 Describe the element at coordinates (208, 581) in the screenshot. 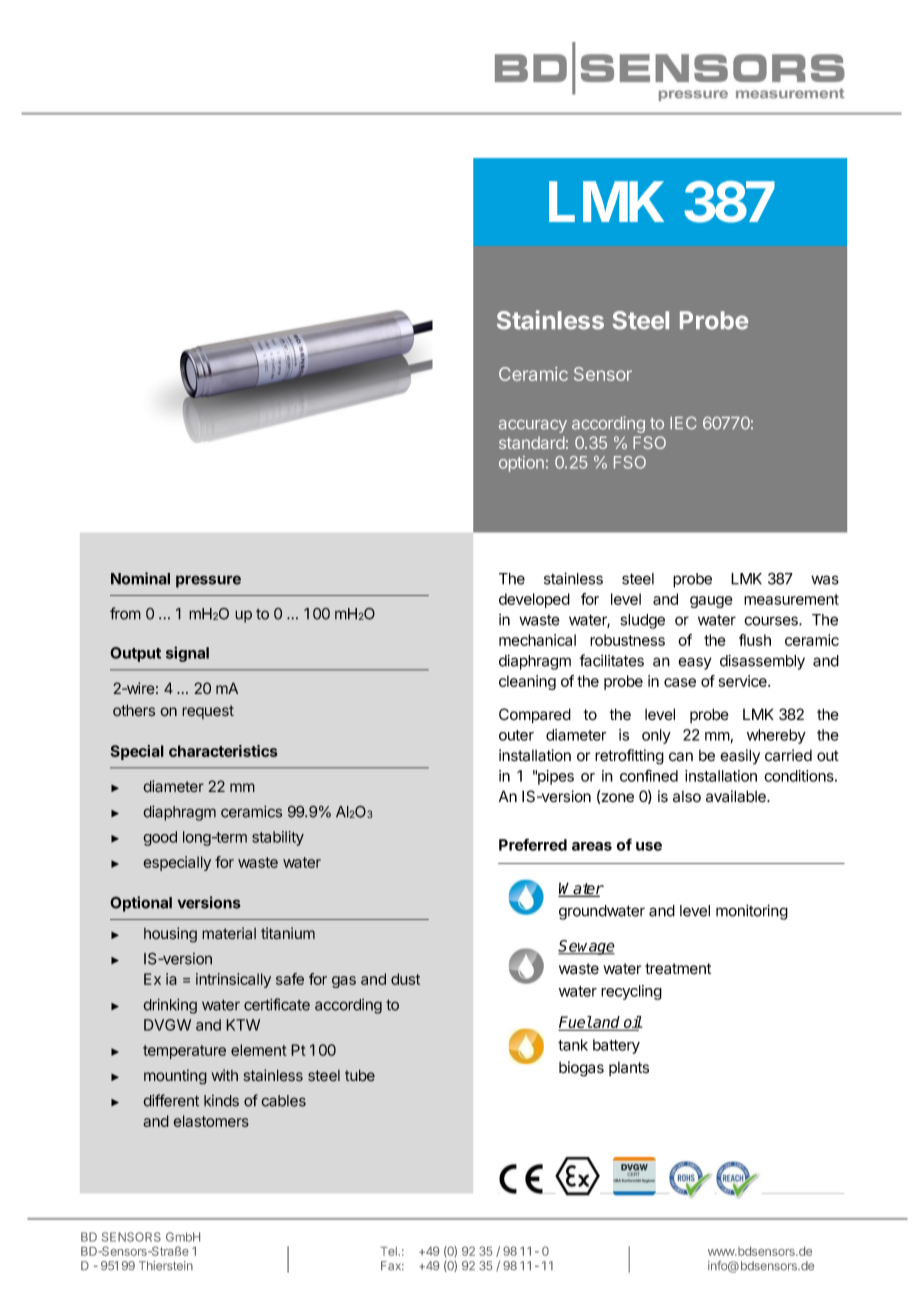

I see `pressure` at that location.
